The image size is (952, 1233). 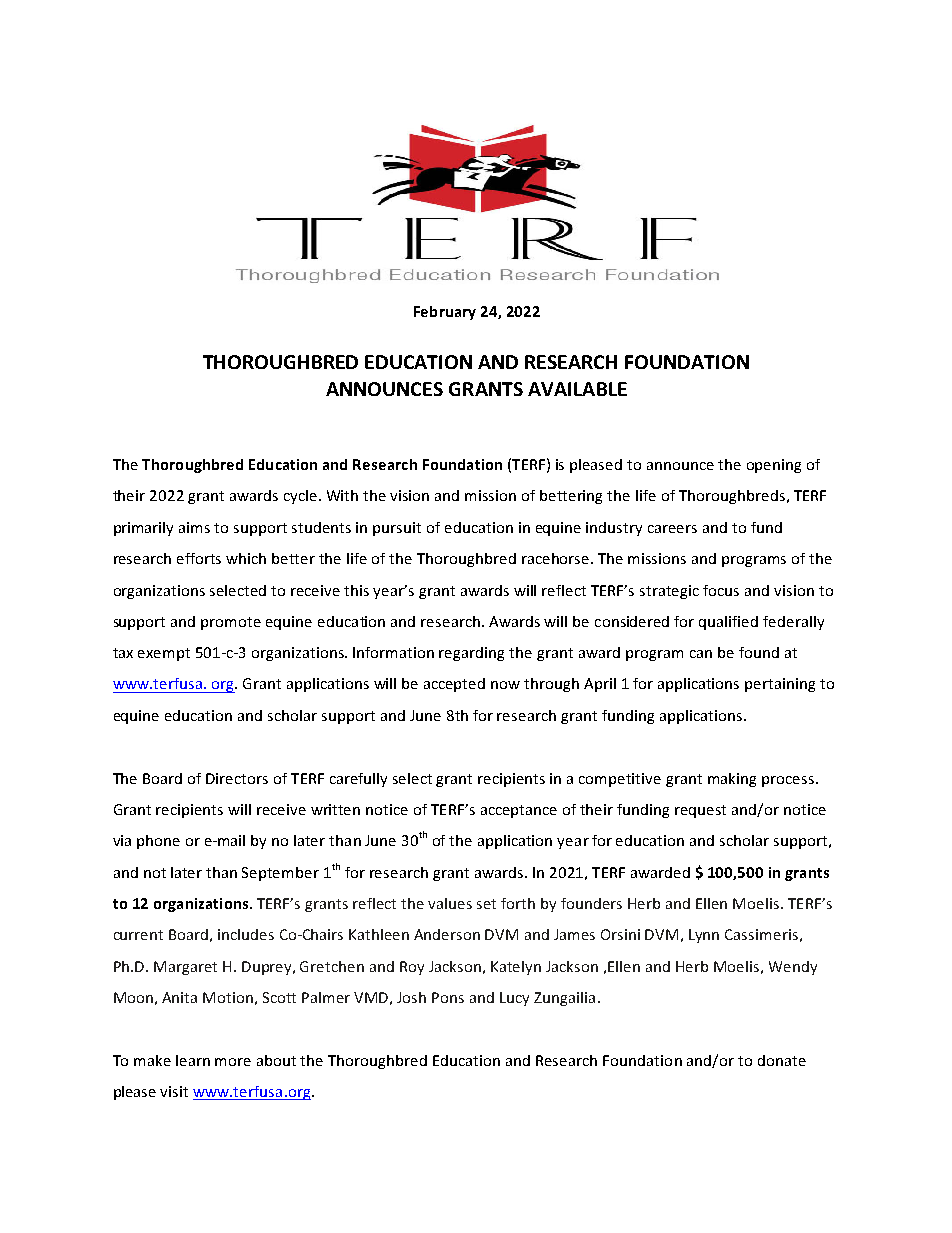 I want to click on learn, so click(x=193, y=1060).
